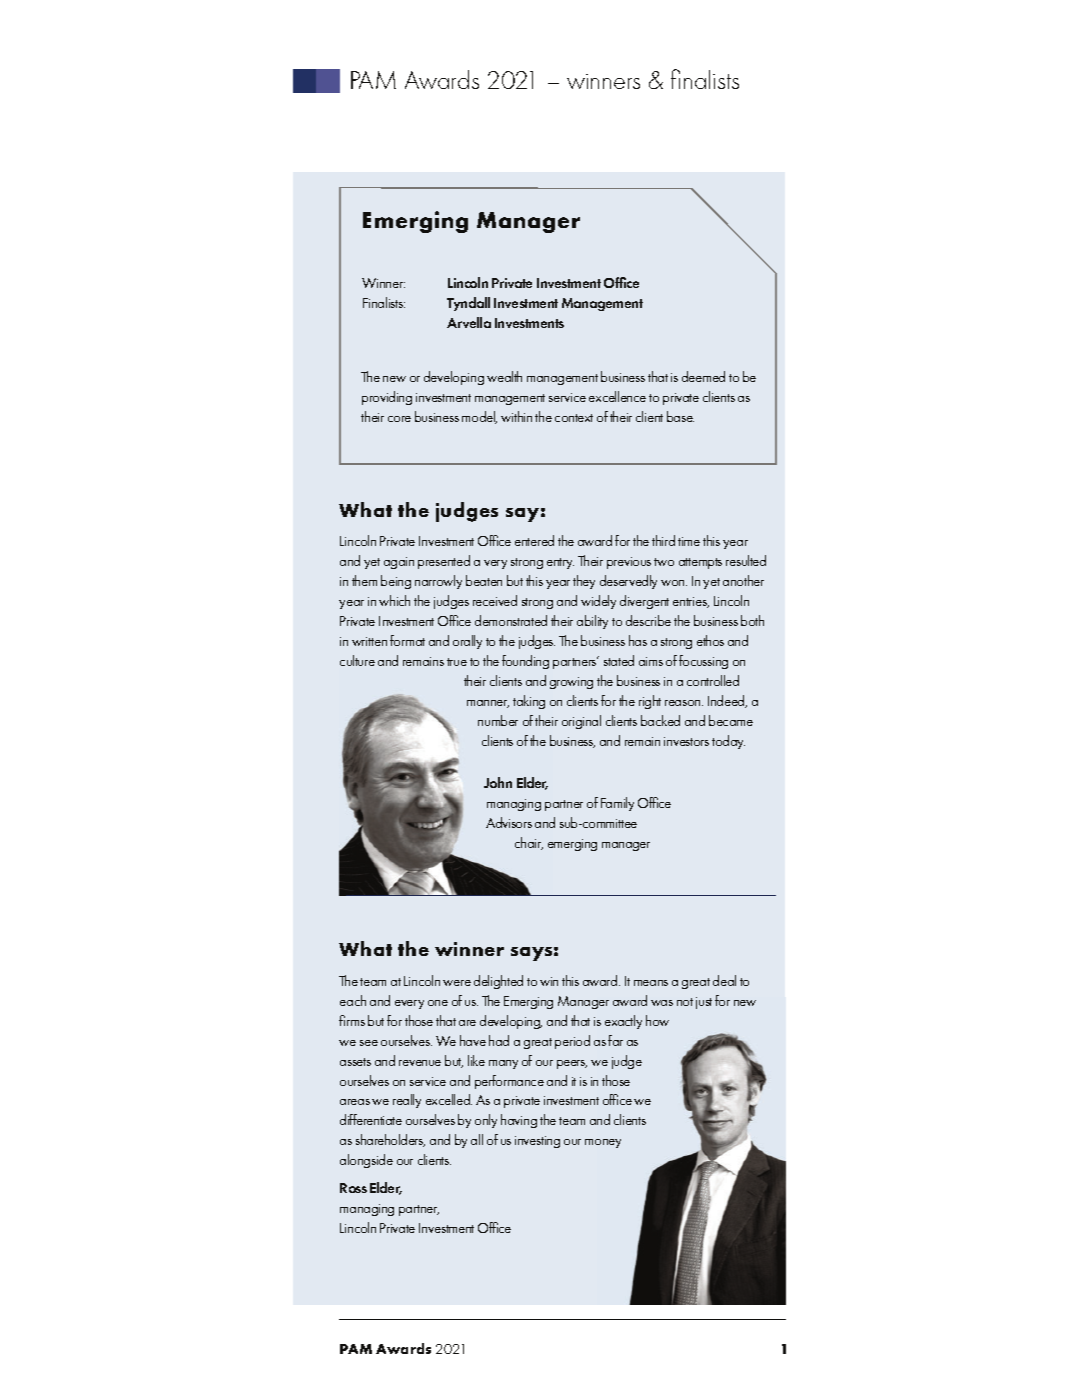 The height and width of the image is (1396, 1078). I want to click on shareholders, so click(390, 1140).
